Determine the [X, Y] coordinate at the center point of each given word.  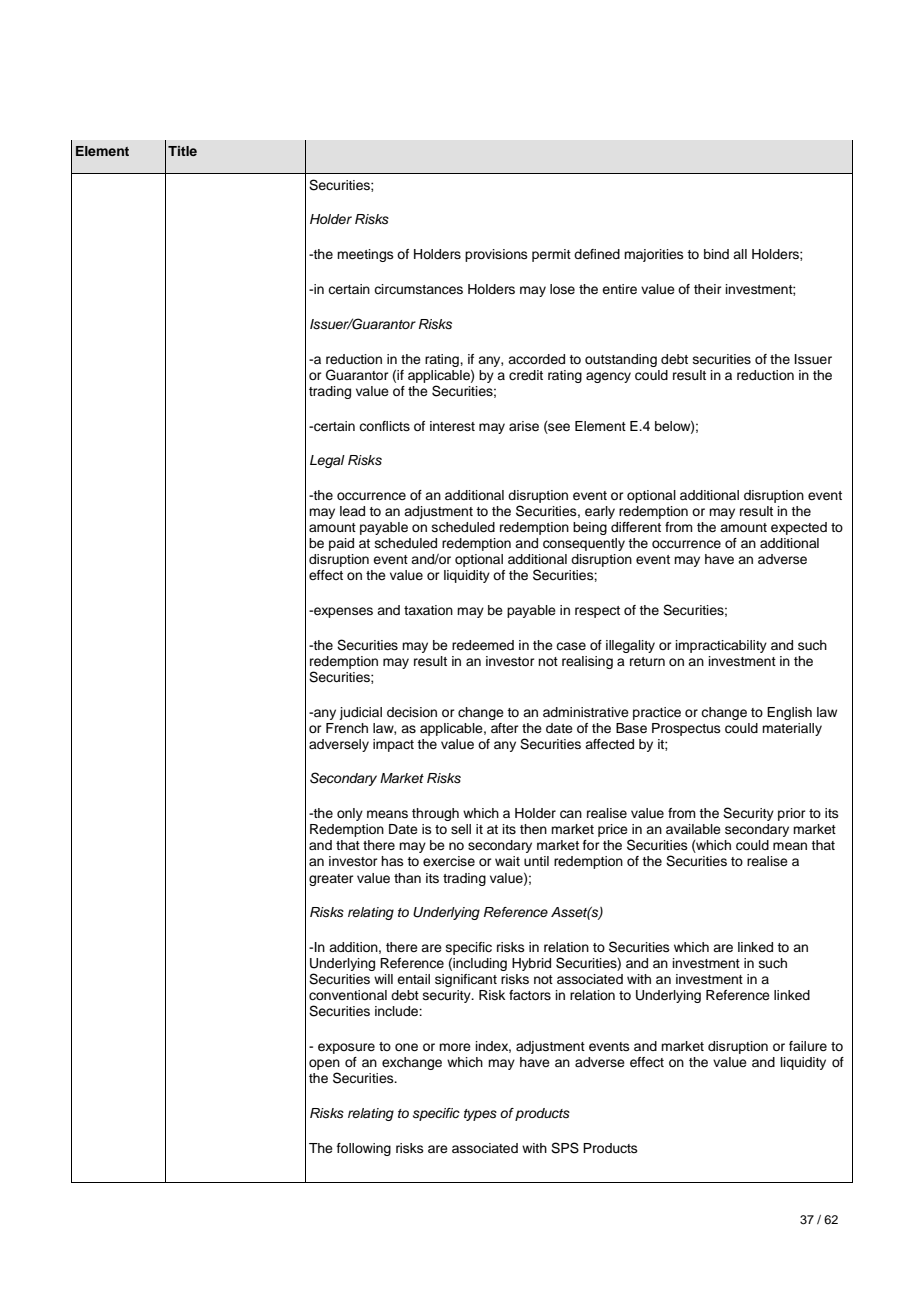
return [647, 661]
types [480, 1115]
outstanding [621, 360]
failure [808, 1046]
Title [182, 151]
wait [507, 861]
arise [524, 426]
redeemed [483, 645]
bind [716, 254]
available [693, 829]
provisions [496, 255]
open [324, 1064]
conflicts [384, 426]
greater [331, 880]
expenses [342, 612]
